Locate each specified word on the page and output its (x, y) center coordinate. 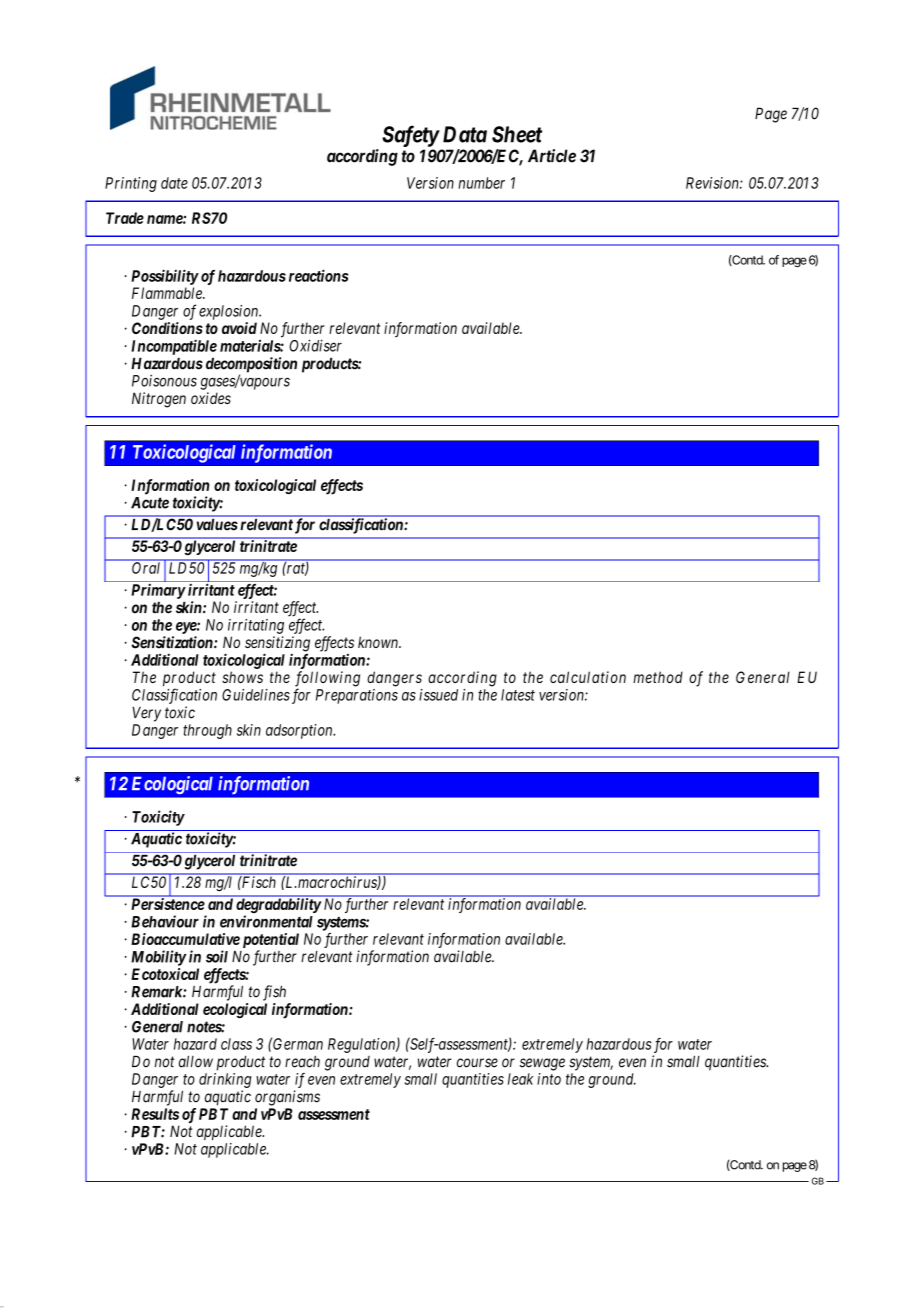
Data (465, 134)
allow (196, 1061)
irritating (256, 626)
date (174, 183)
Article (552, 156)
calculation (588, 677)
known (379, 642)
